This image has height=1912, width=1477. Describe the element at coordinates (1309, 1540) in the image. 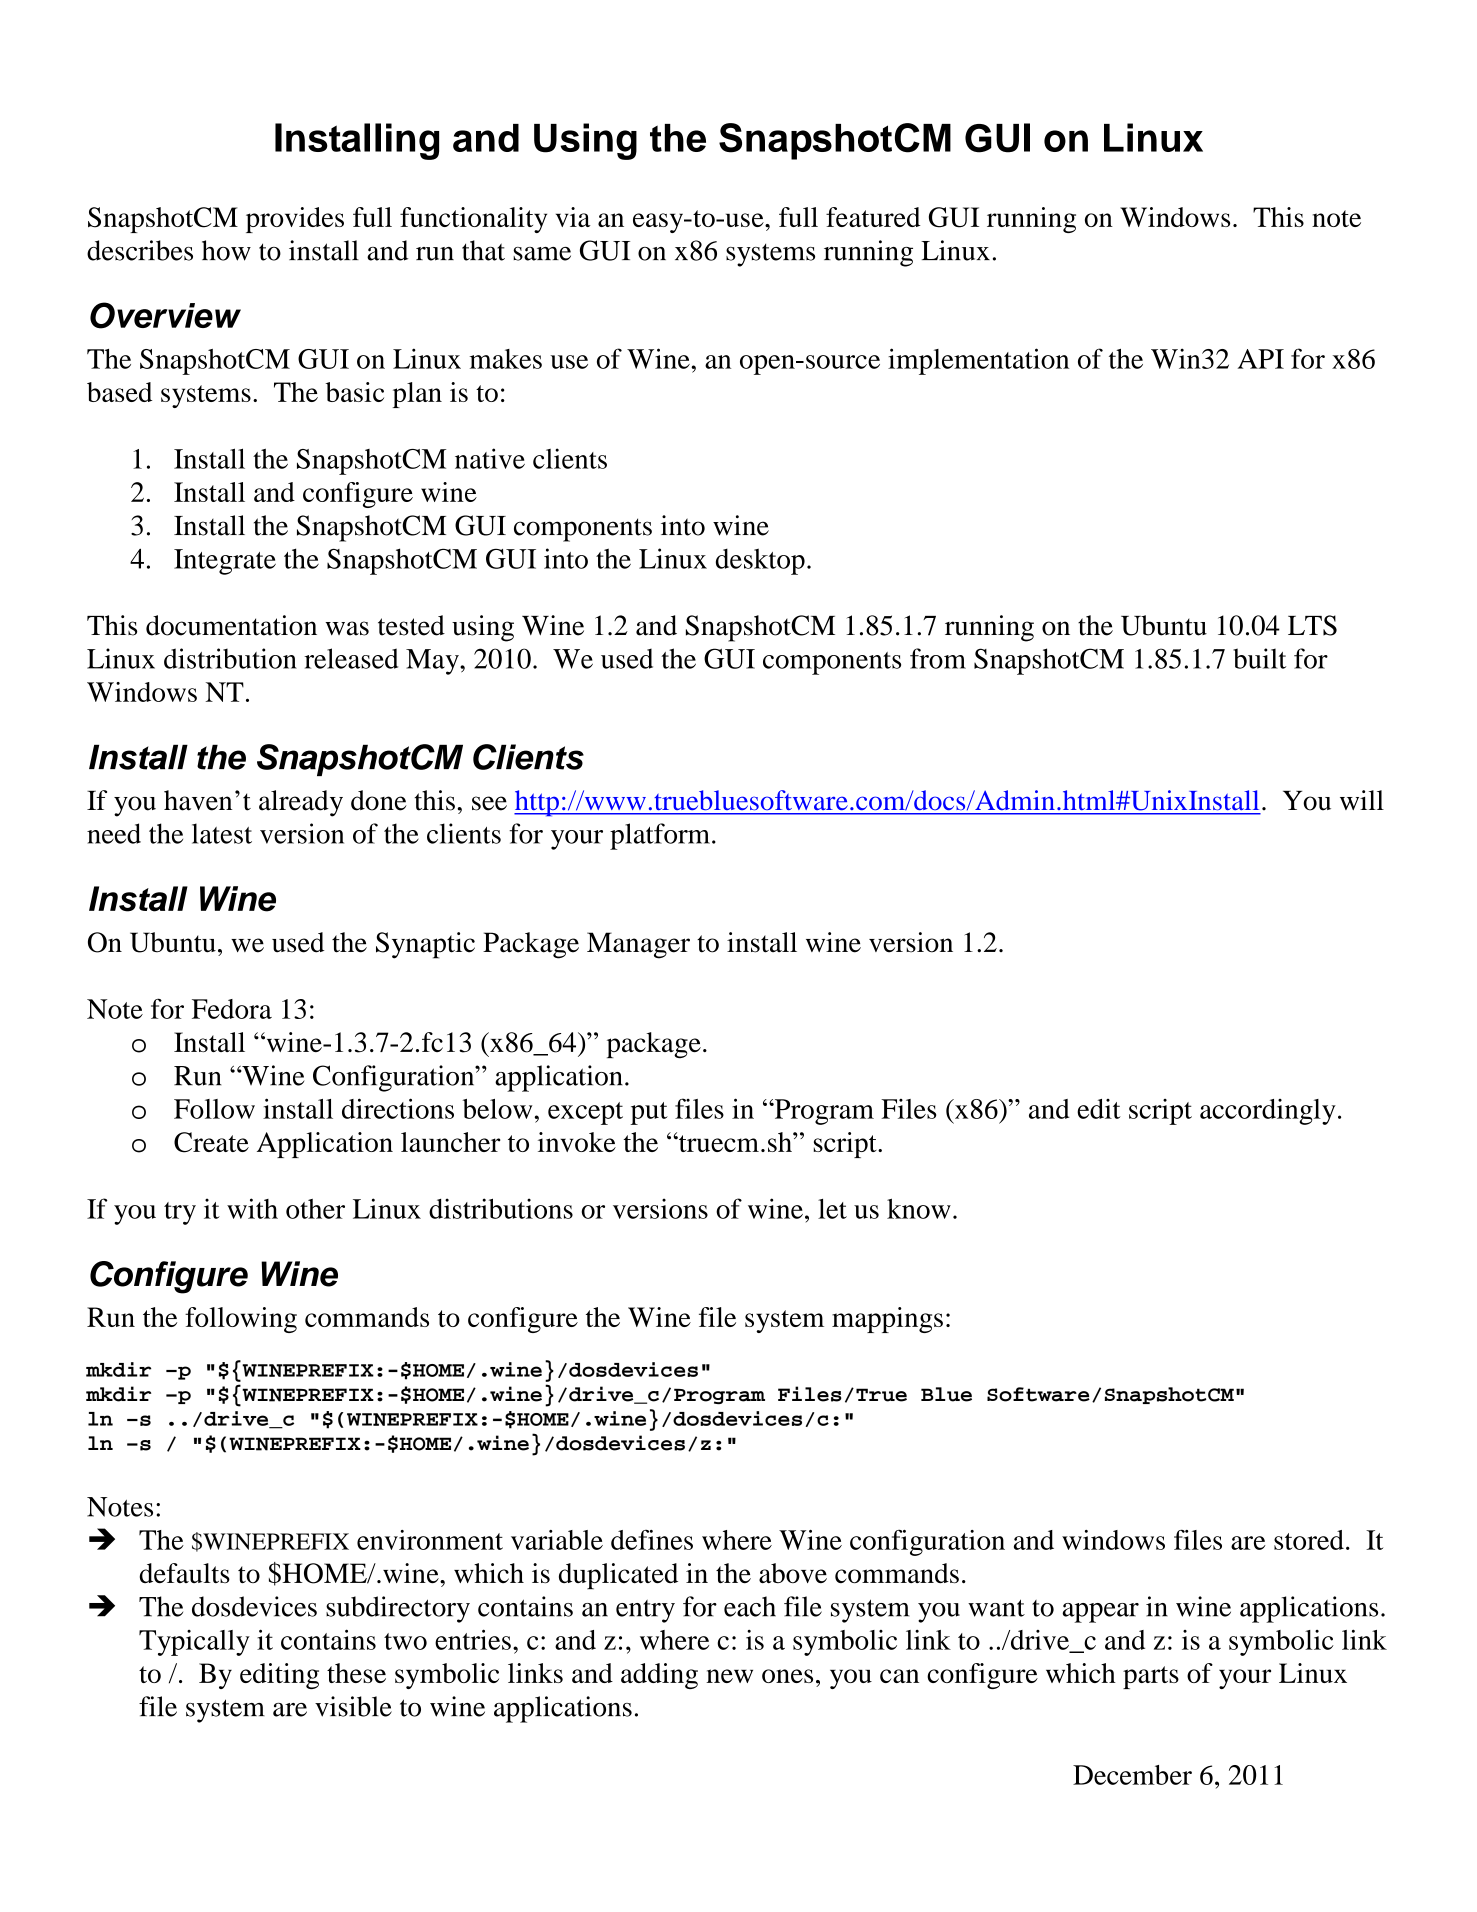

I see `stored` at that location.
